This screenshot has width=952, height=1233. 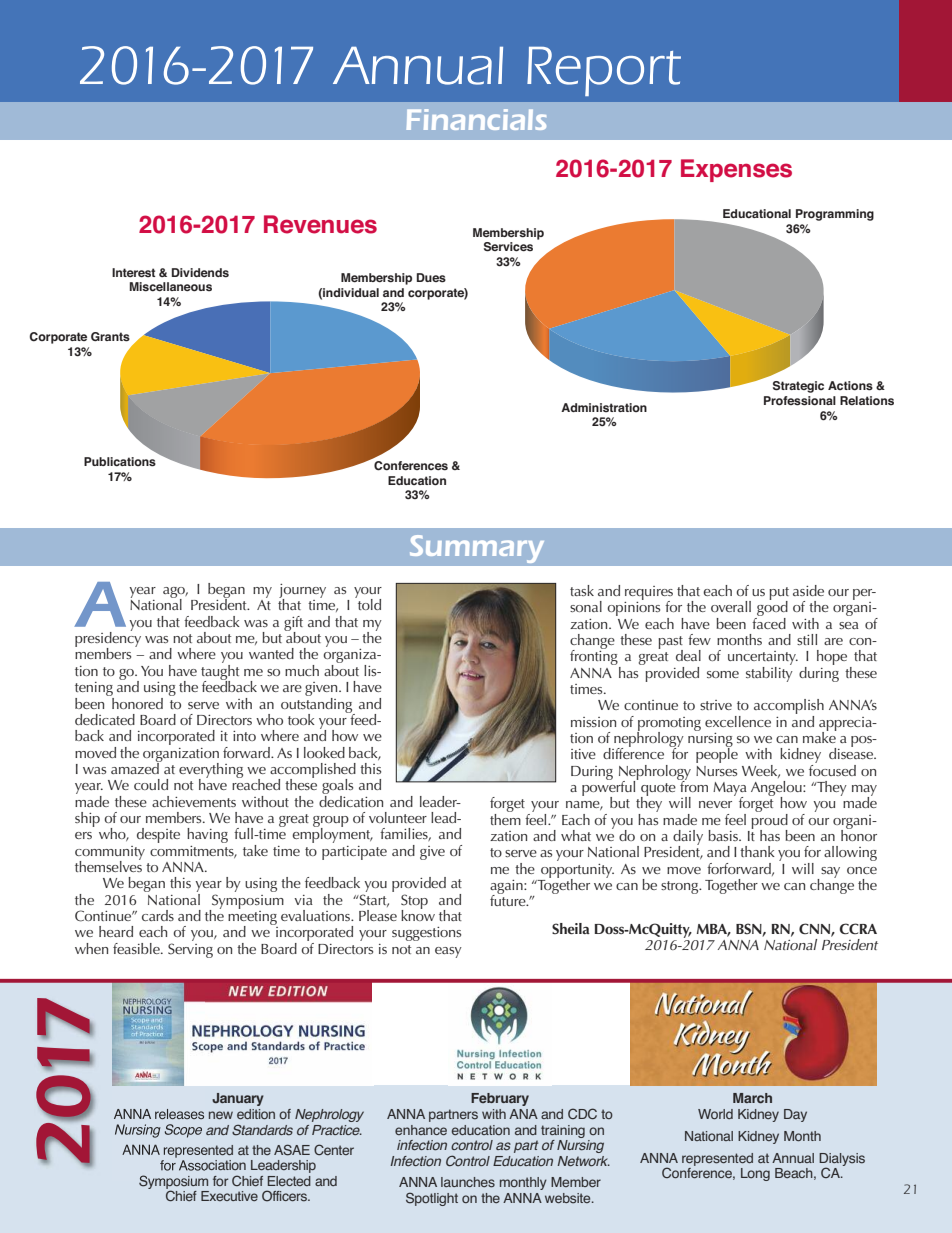 What do you see at coordinates (468, 1182) in the screenshot?
I see `launches` at bounding box center [468, 1182].
